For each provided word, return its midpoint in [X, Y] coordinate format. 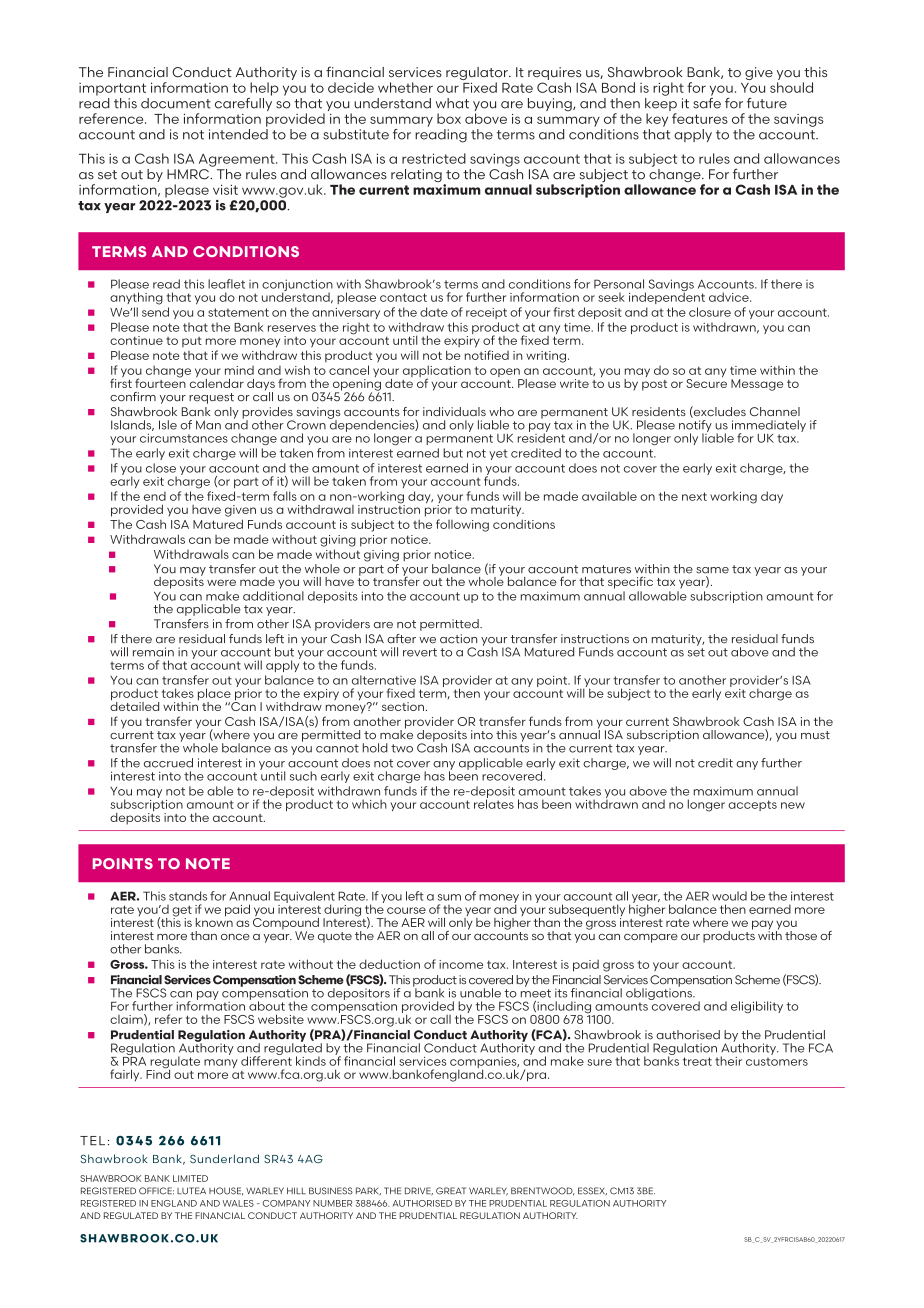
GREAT [451, 1191]
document [176, 103]
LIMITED [190, 1178]
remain [153, 652]
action [458, 639]
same [712, 570]
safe [707, 102]
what [452, 103]
